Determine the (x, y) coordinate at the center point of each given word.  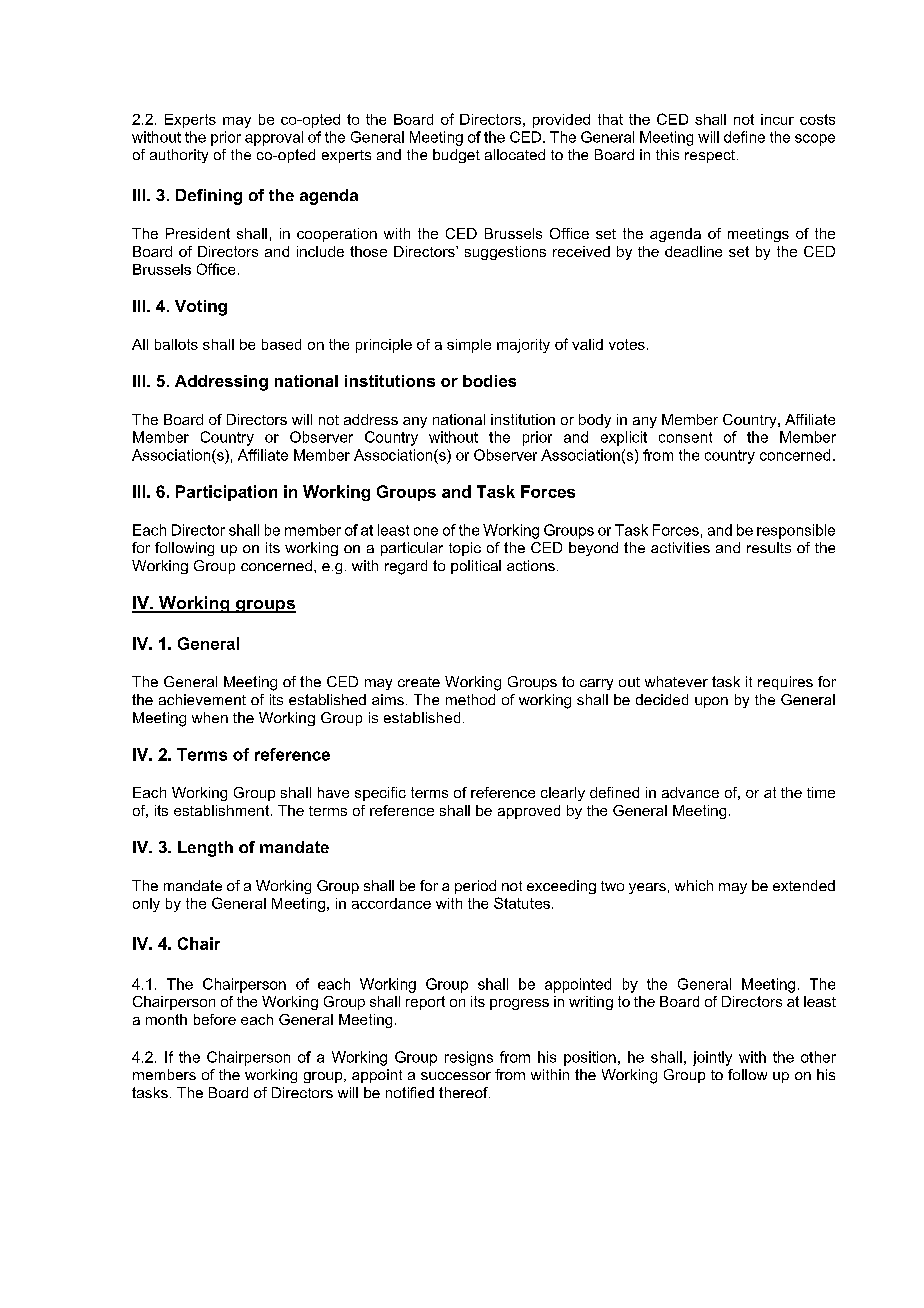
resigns (469, 1058)
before (215, 1019)
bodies (489, 381)
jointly (712, 1058)
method (470, 699)
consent (685, 437)
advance (690, 792)
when (210, 717)
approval (274, 138)
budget (456, 156)
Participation (226, 493)
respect (711, 156)
